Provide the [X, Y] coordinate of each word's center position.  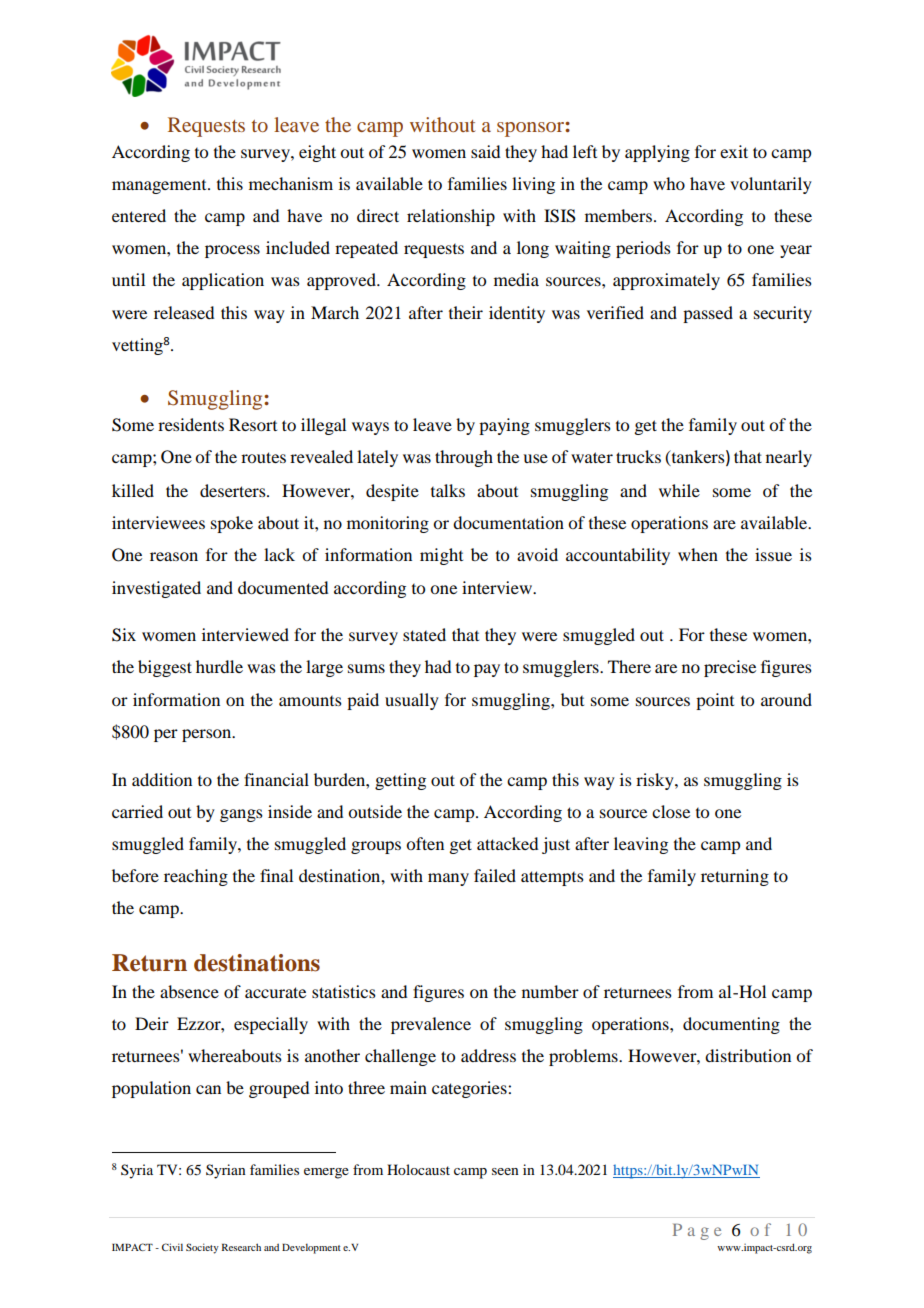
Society [202, 1248]
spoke [232, 524]
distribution [748, 1055]
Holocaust [418, 1169]
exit [734, 151]
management [160, 187]
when [698, 554]
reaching [196, 877]
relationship [451, 217]
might [441, 556]
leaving [641, 845]
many [448, 879]
